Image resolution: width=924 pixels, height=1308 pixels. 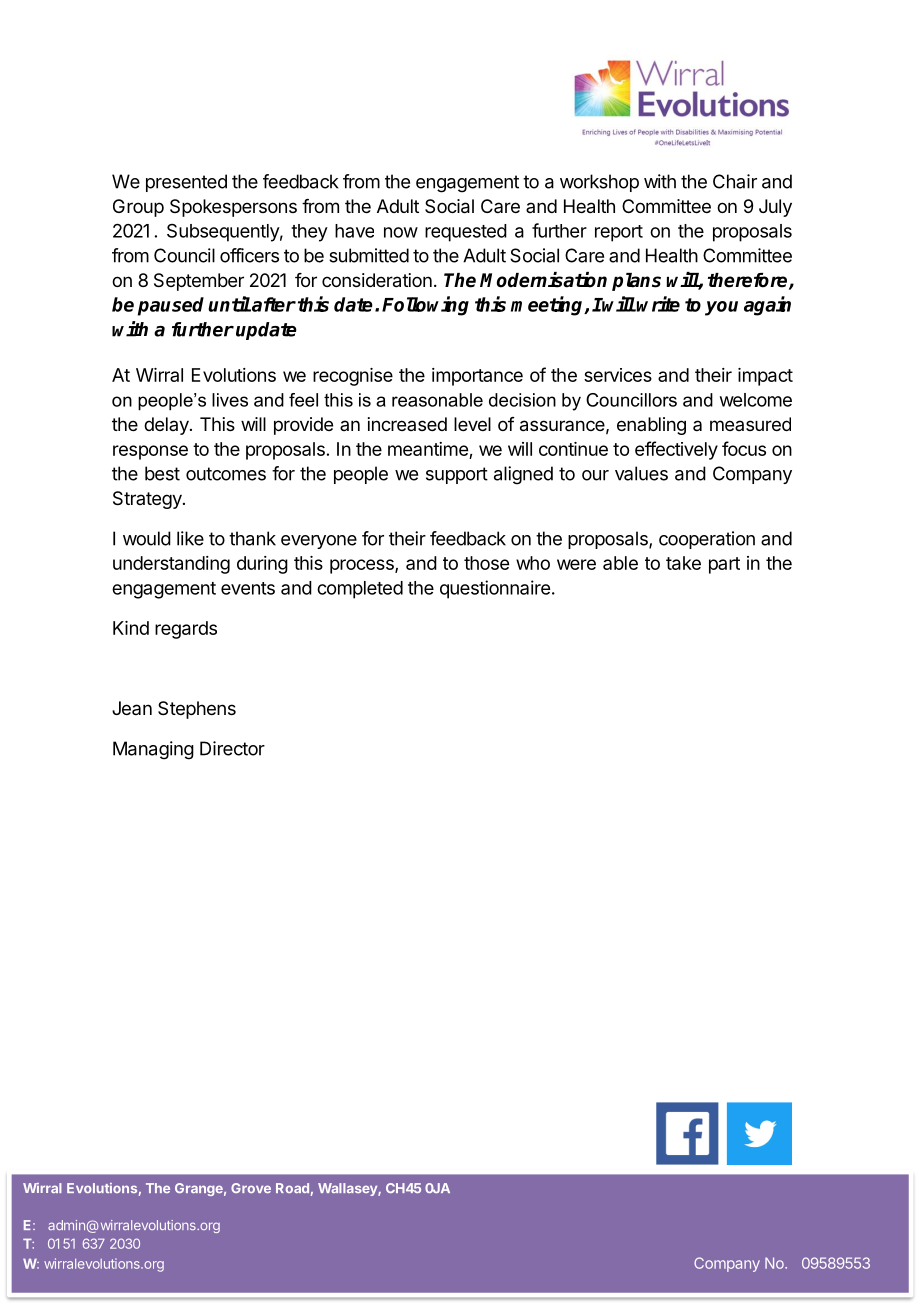 I want to click on outcomes, so click(x=226, y=474).
